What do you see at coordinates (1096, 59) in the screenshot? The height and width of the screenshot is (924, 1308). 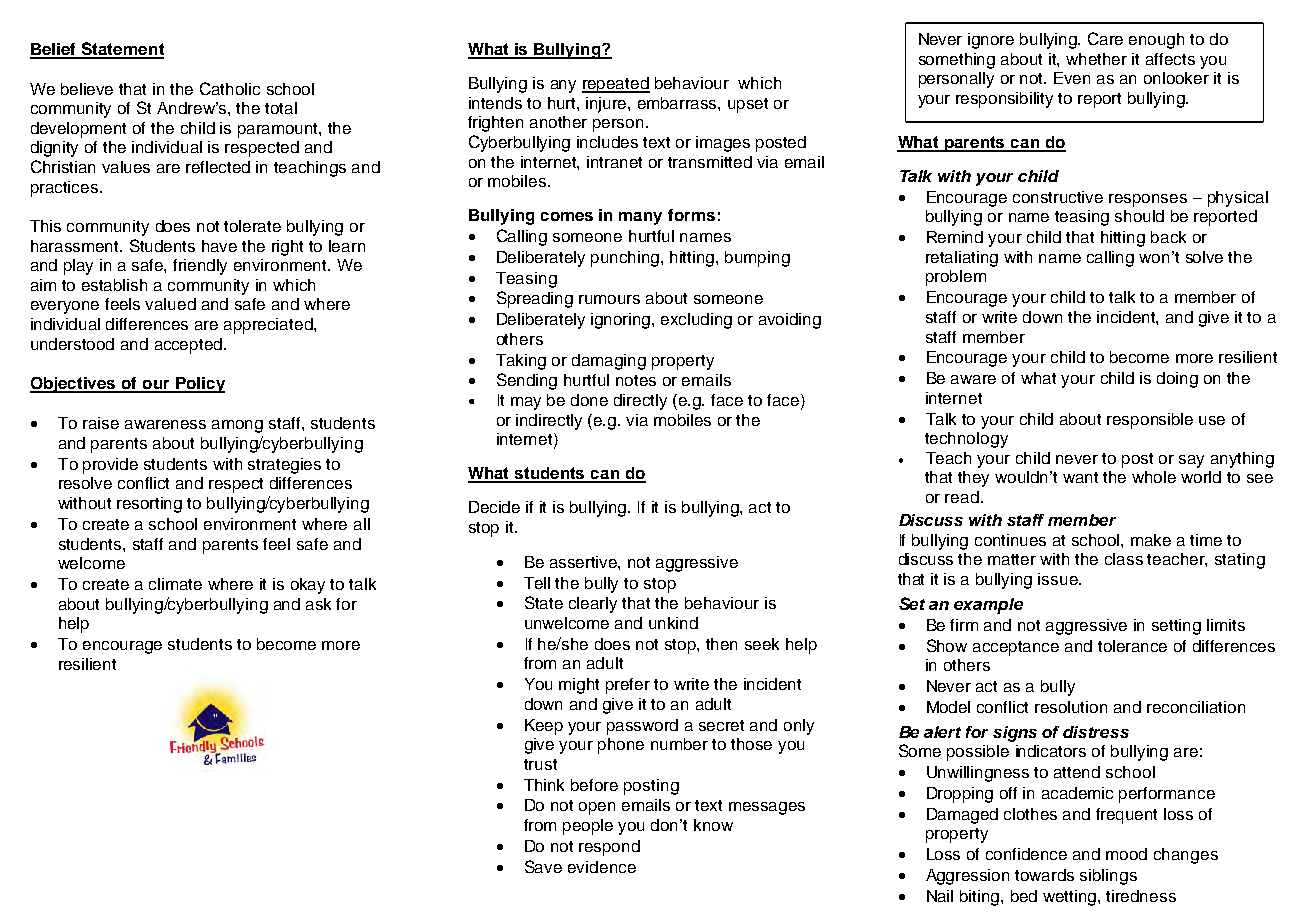 I see `whether` at bounding box center [1096, 59].
